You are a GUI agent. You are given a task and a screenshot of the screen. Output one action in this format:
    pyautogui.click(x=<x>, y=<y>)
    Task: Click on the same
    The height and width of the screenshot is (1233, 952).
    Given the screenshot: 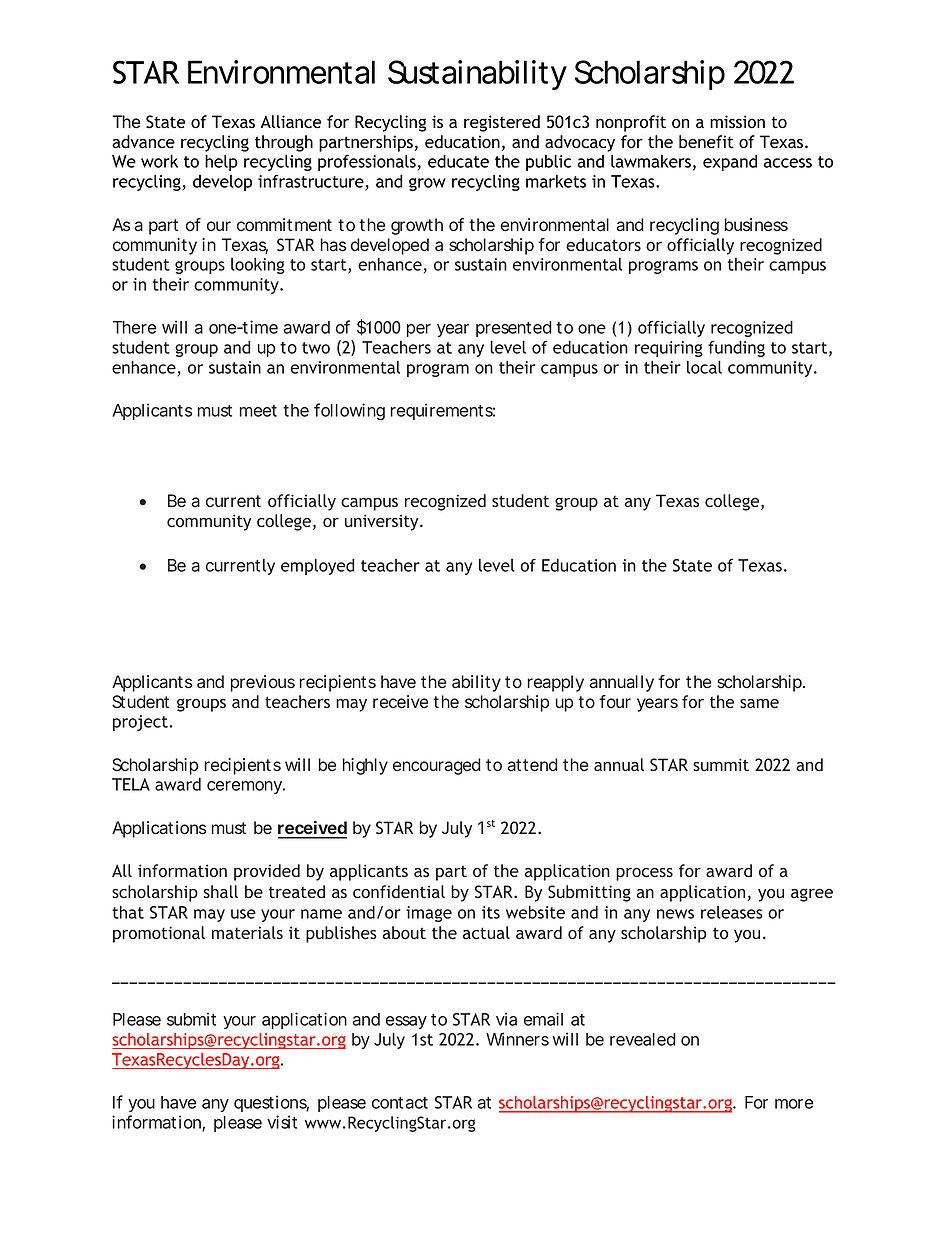 What is the action you would take?
    pyautogui.click(x=759, y=703)
